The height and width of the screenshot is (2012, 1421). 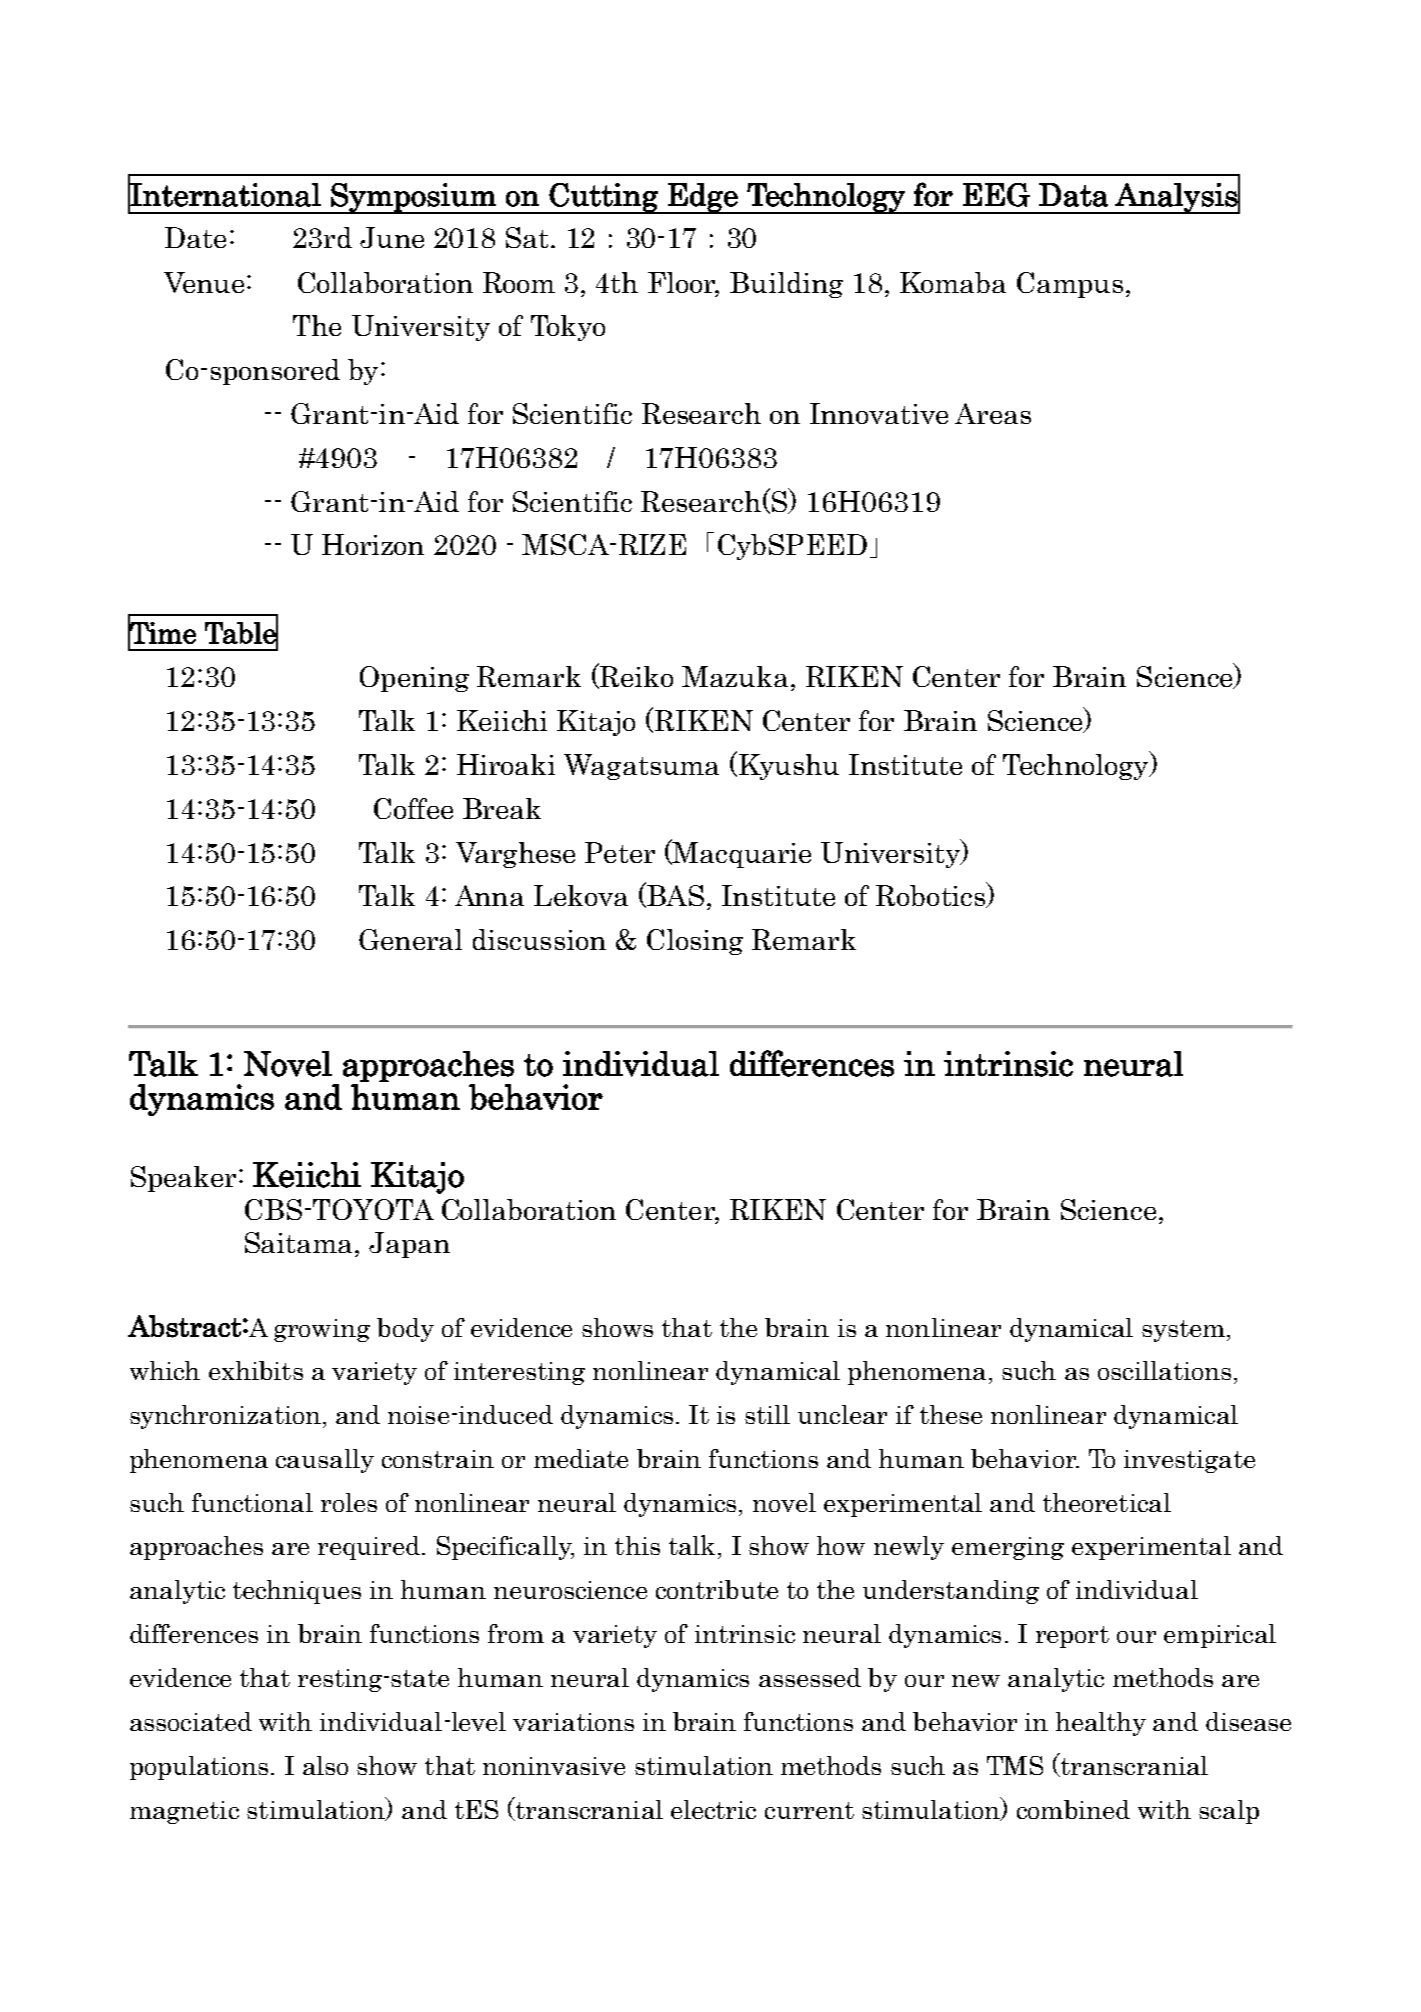 What do you see at coordinates (1070, 285) in the screenshot?
I see `Campus` at bounding box center [1070, 285].
